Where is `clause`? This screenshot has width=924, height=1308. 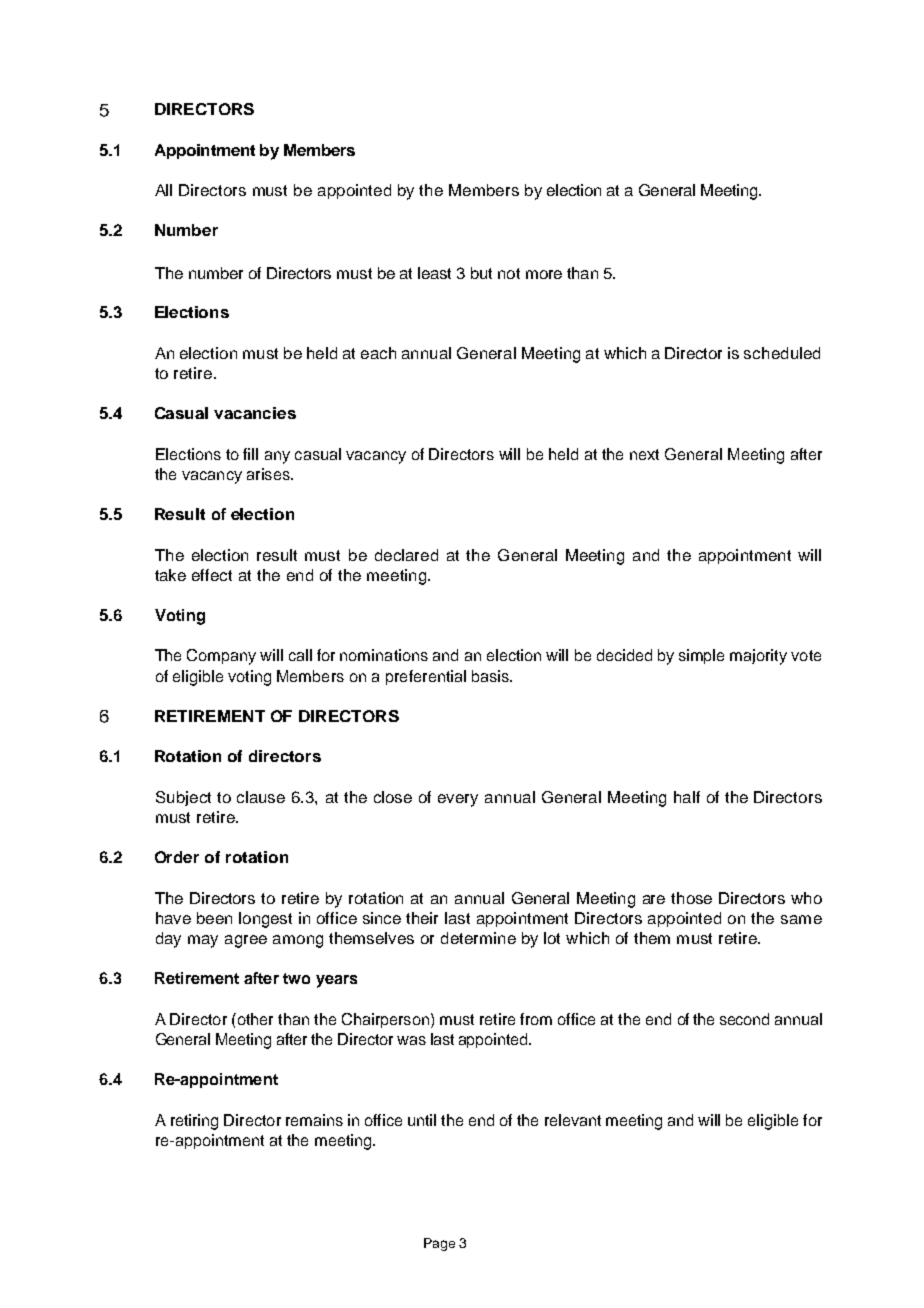 clause is located at coordinates (261, 797).
